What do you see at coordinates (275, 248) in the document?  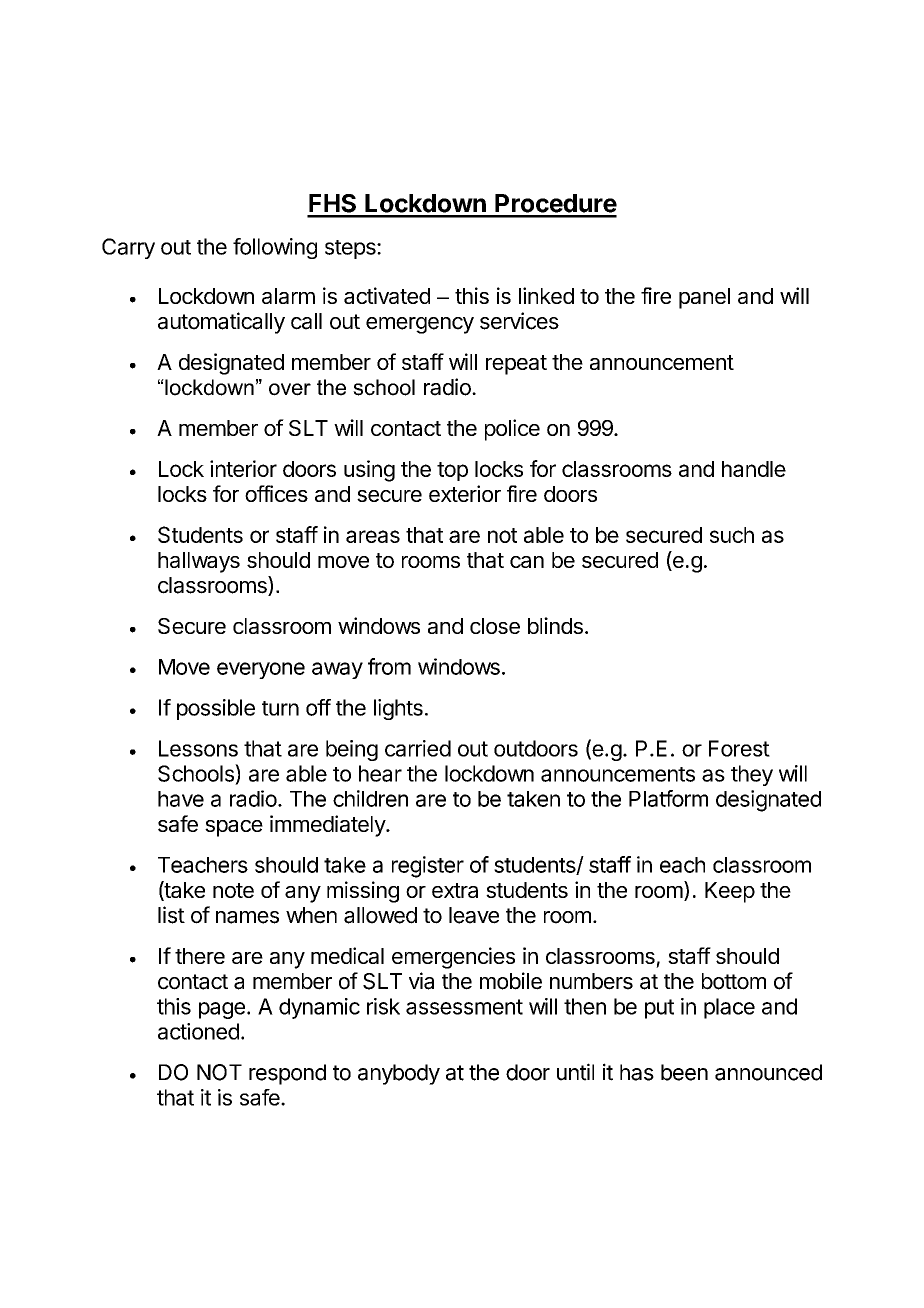 I see `following` at bounding box center [275, 248].
